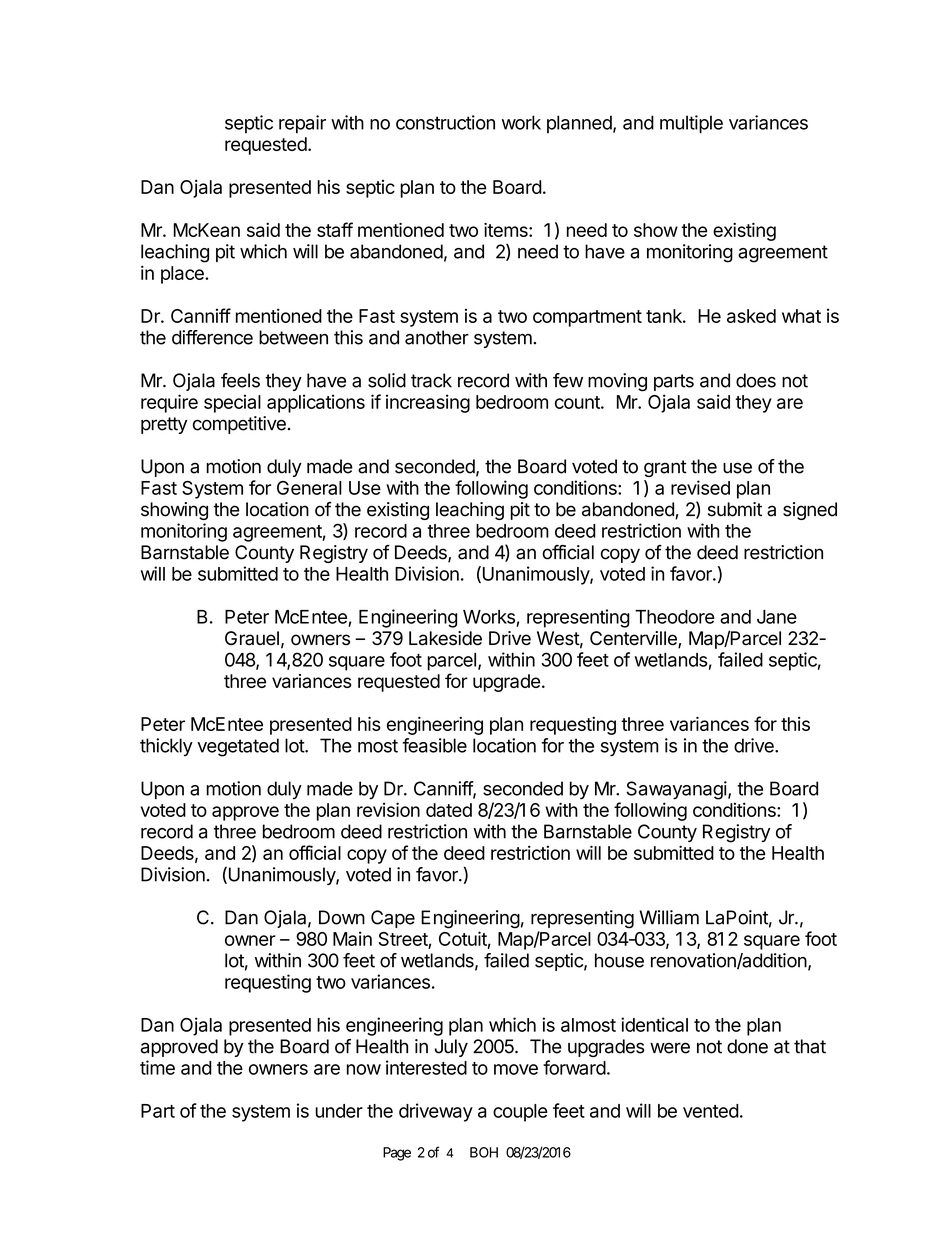 The image size is (952, 1233). What do you see at coordinates (302, 124) in the image?
I see `repair` at bounding box center [302, 124].
